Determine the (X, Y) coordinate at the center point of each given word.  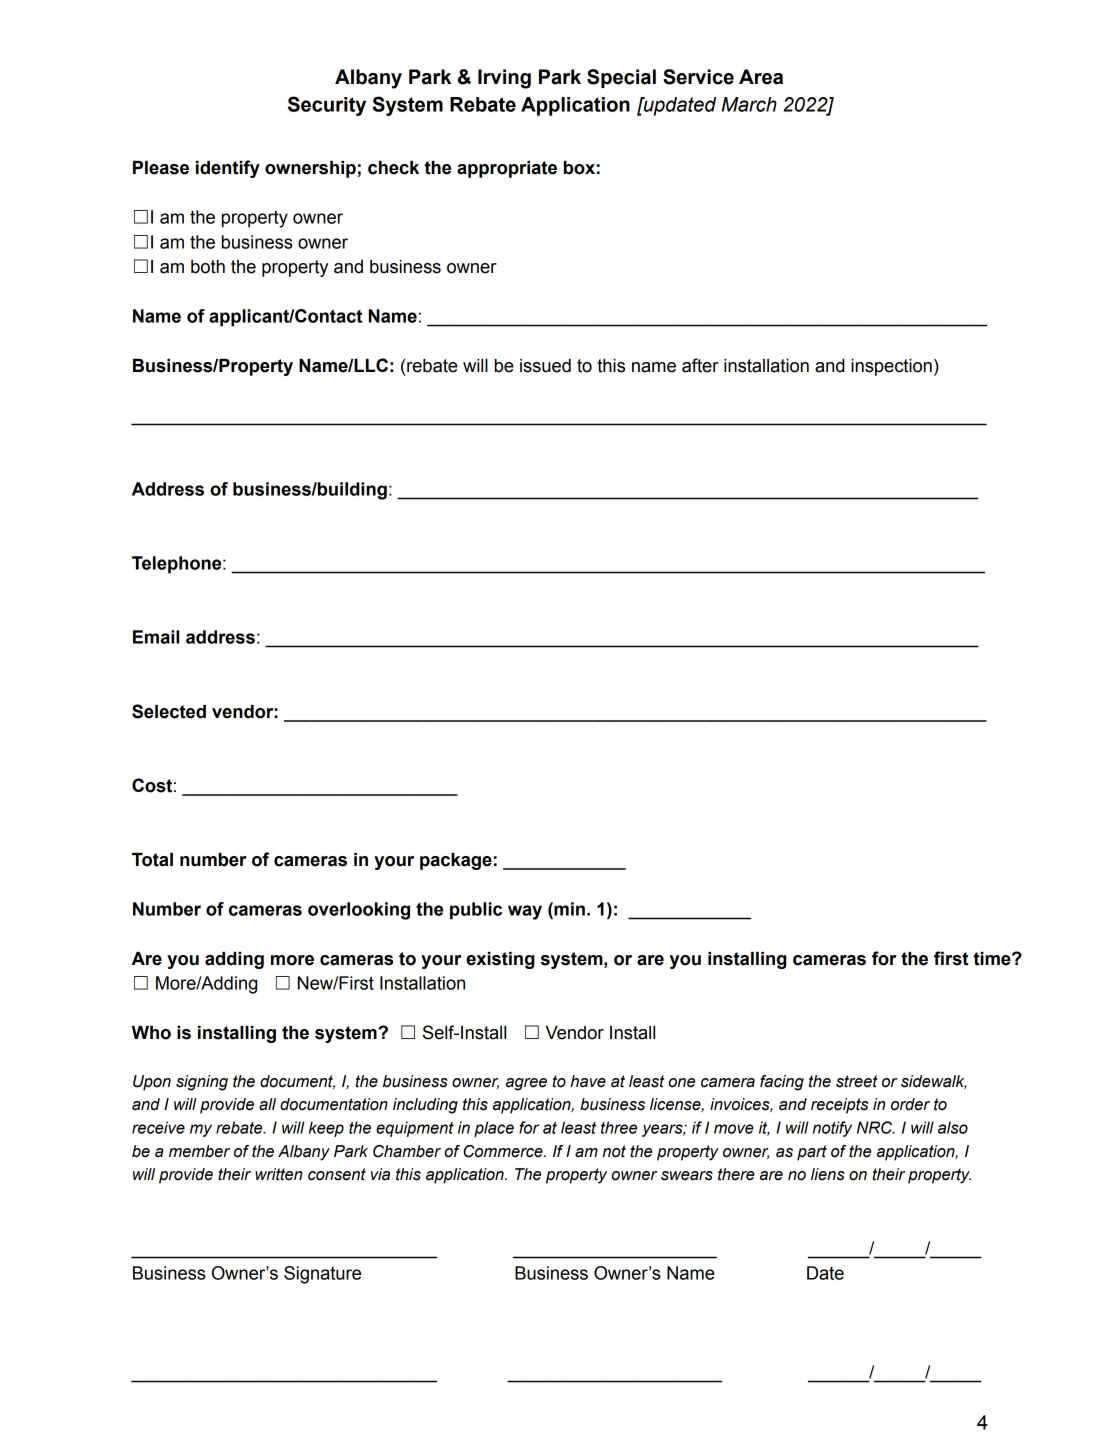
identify (228, 169)
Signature (322, 1275)
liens (828, 1174)
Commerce (504, 1151)
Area (761, 77)
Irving (504, 79)
